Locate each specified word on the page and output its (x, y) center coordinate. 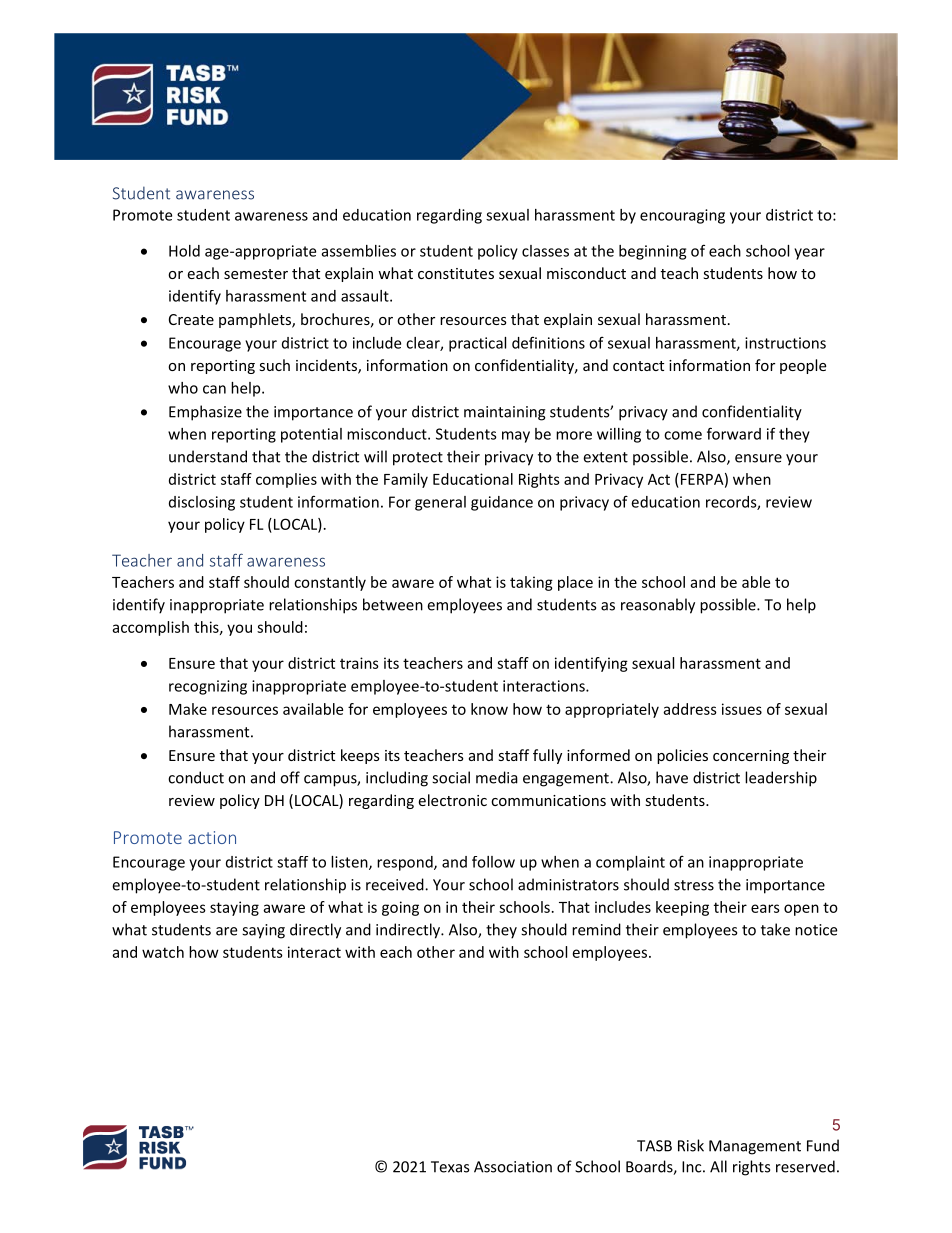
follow (493, 862)
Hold (184, 251)
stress (694, 885)
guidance (502, 503)
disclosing (202, 503)
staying (234, 908)
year (809, 254)
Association (513, 1167)
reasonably (658, 606)
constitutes (456, 273)
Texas (450, 1167)
